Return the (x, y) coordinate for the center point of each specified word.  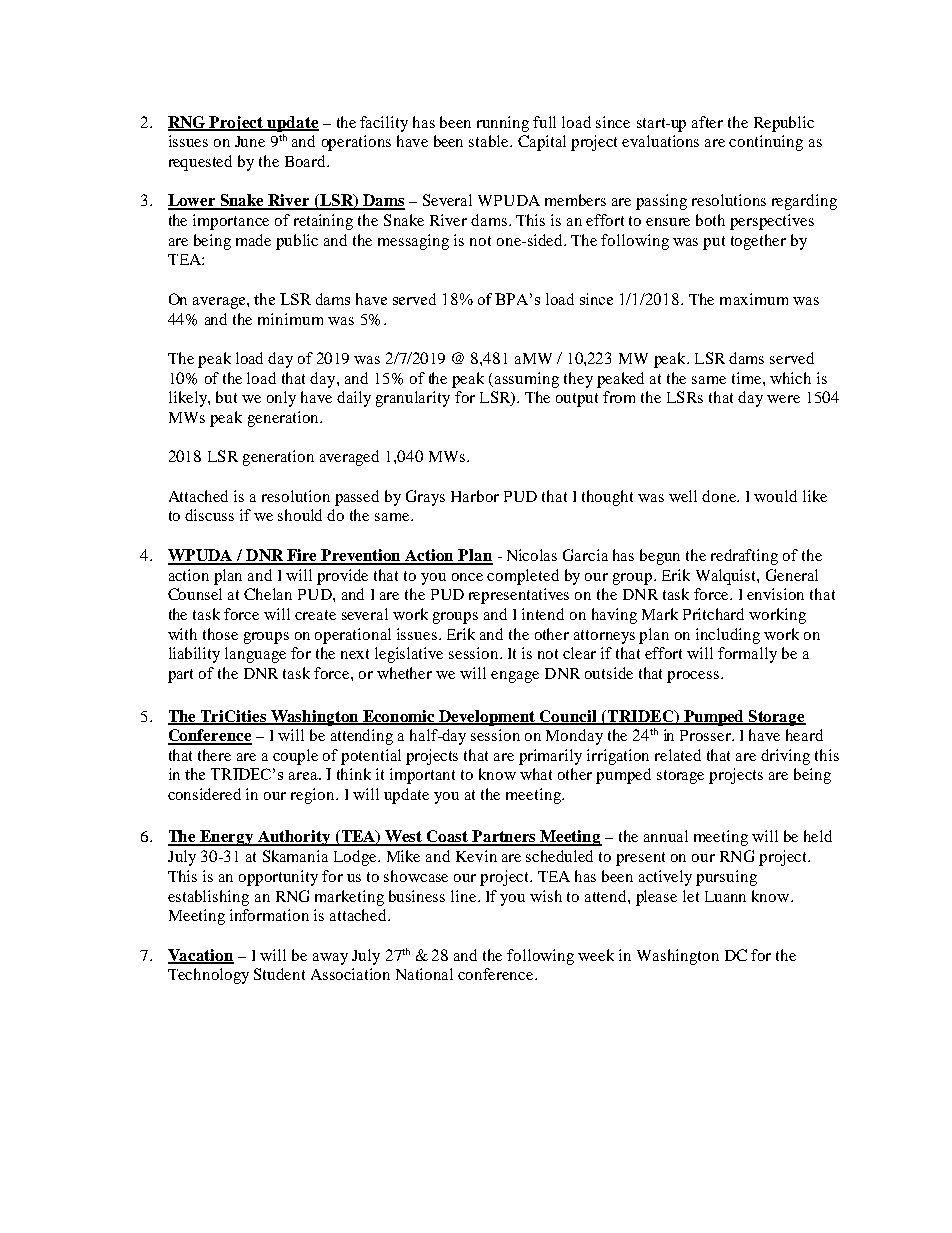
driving (785, 757)
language (255, 655)
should (300, 515)
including (728, 636)
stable (490, 141)
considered (204, 794)
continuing (766, 143)
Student (279, 974)
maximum (754, 299)
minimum (290, 319)
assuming (527, 380)
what (536, 774)
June (250, 141)
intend (543, 614)
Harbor (475, 496)
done (720, 496)
